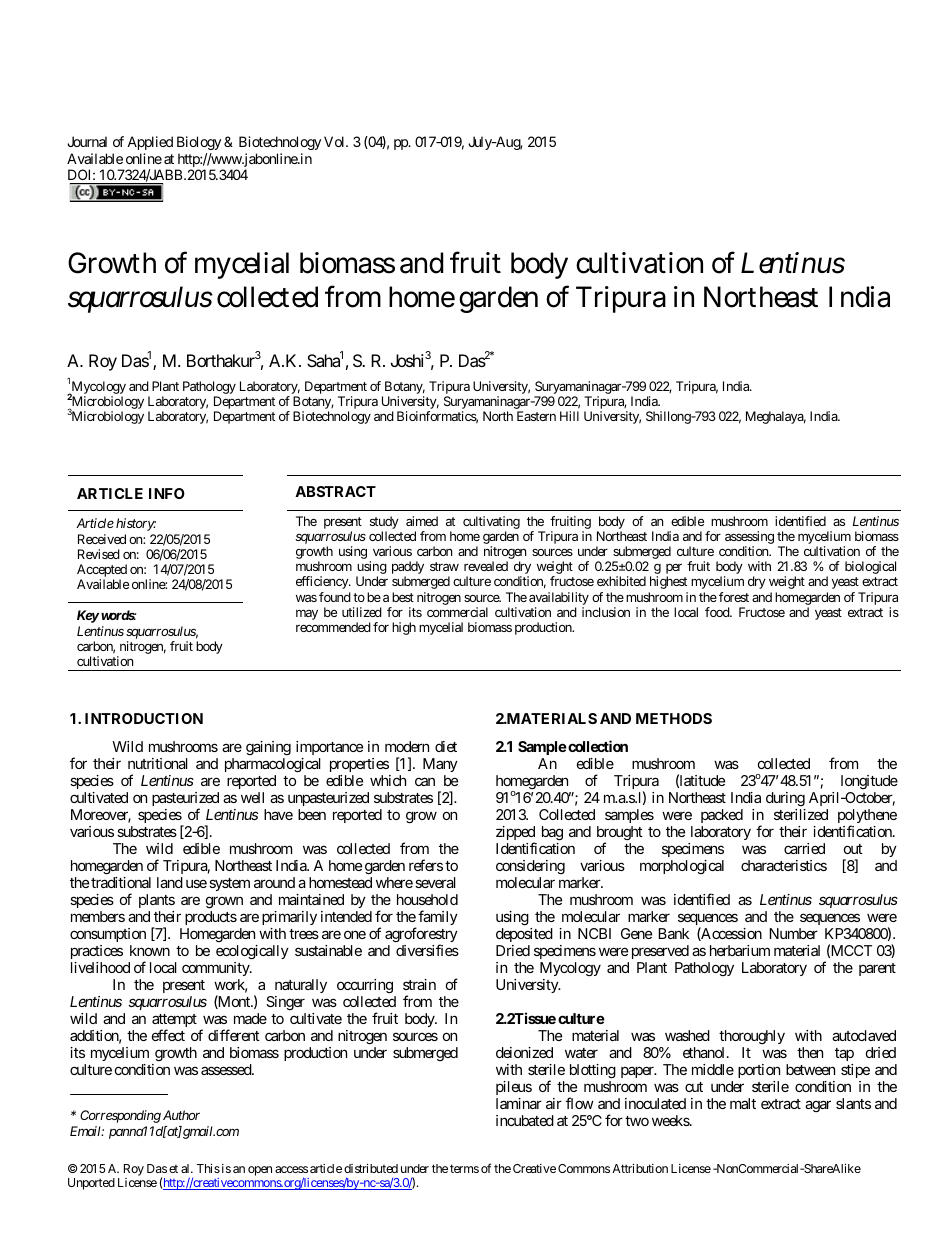 This screenshot has height=1233, width=952. I want to click on Applied, so click(150, 143).
